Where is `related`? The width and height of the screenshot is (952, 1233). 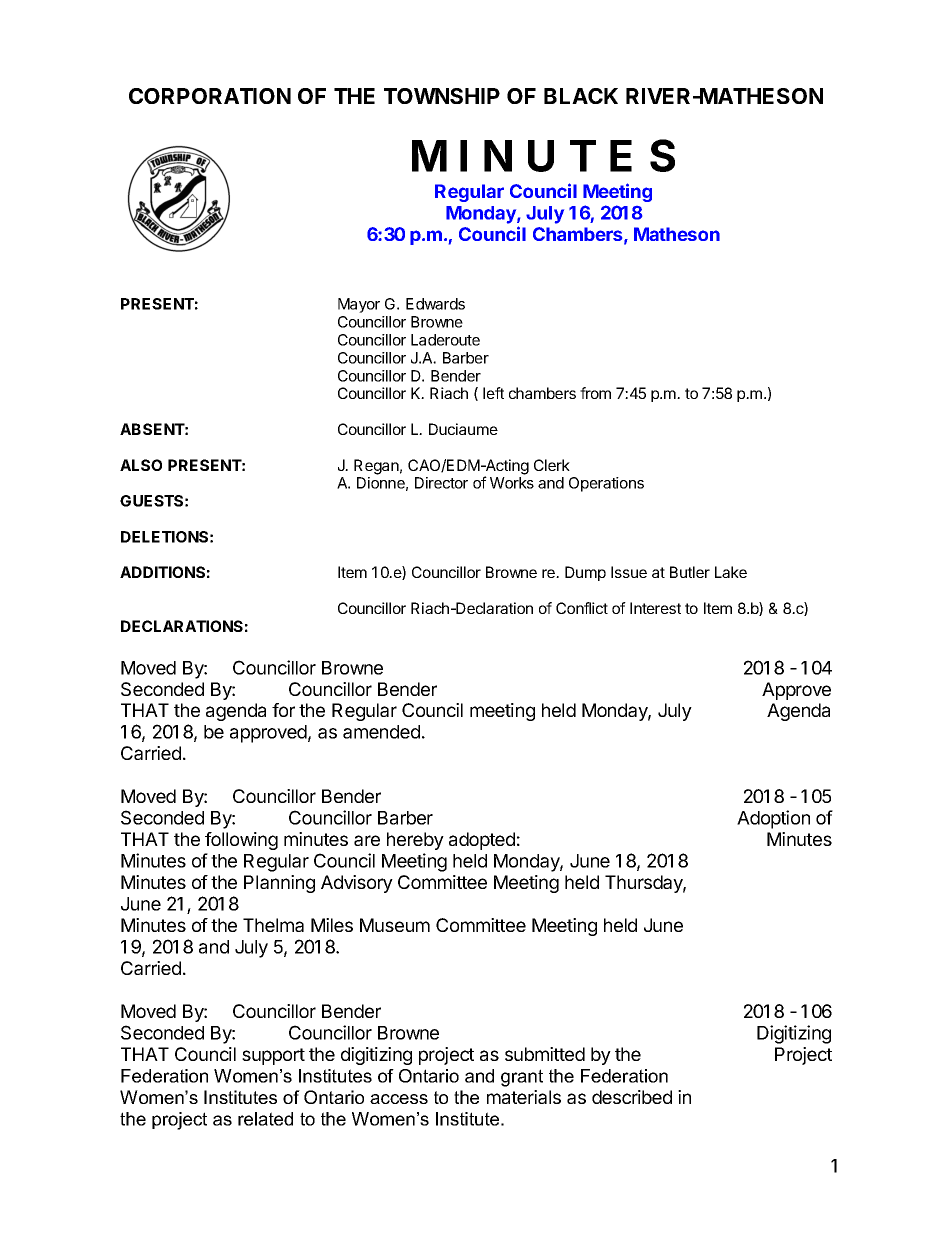
related is located at coordinates (265, 1119).
